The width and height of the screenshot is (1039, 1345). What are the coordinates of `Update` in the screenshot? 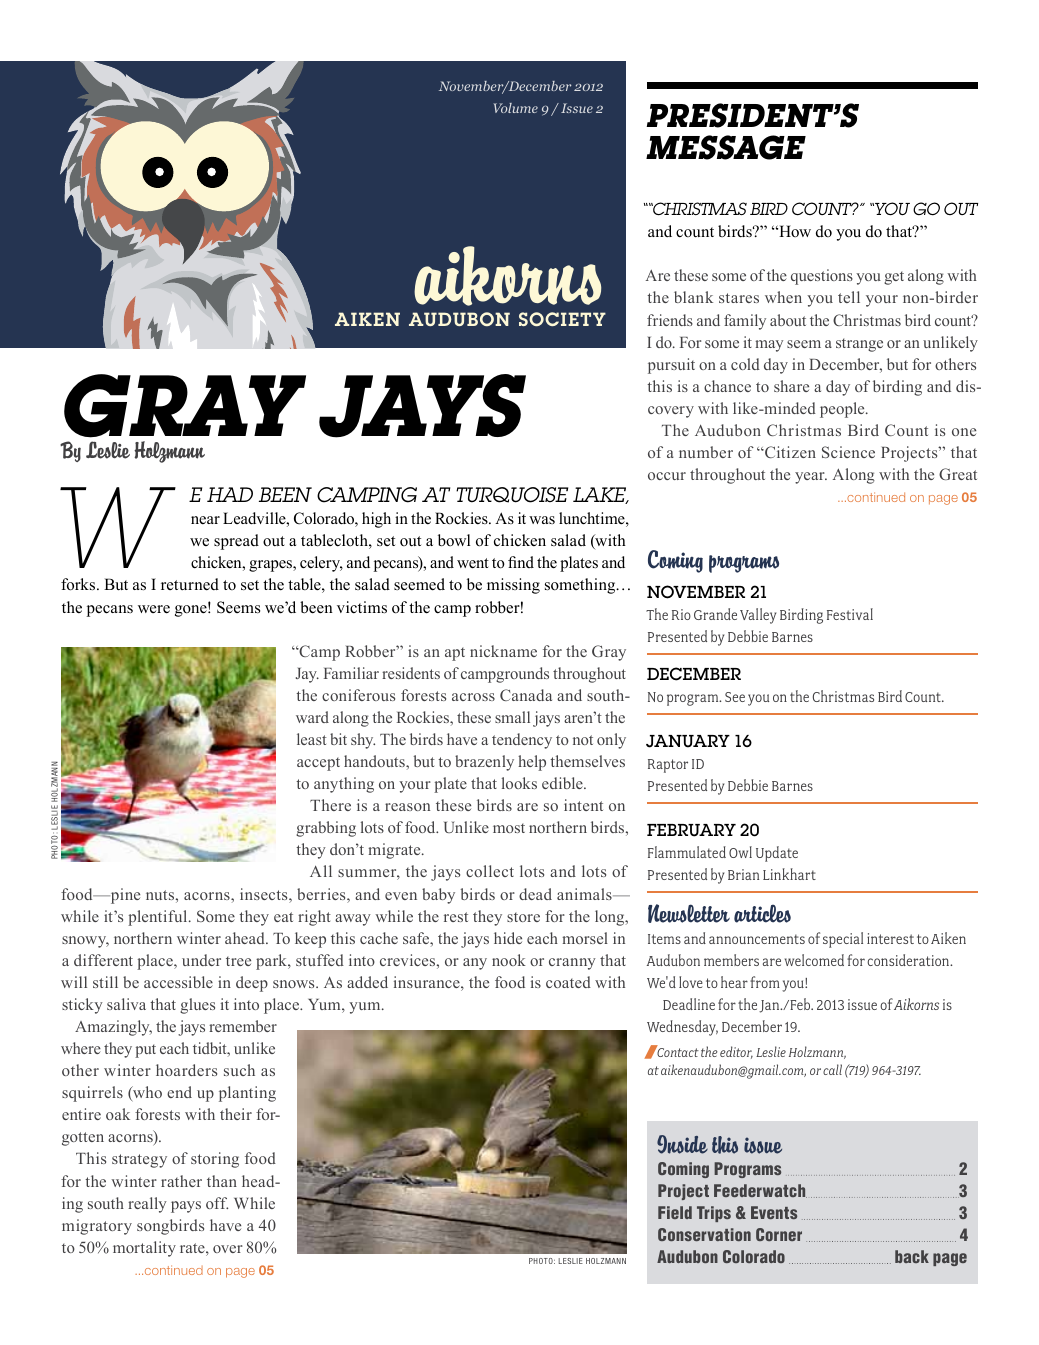 It's located at (777, 854).
